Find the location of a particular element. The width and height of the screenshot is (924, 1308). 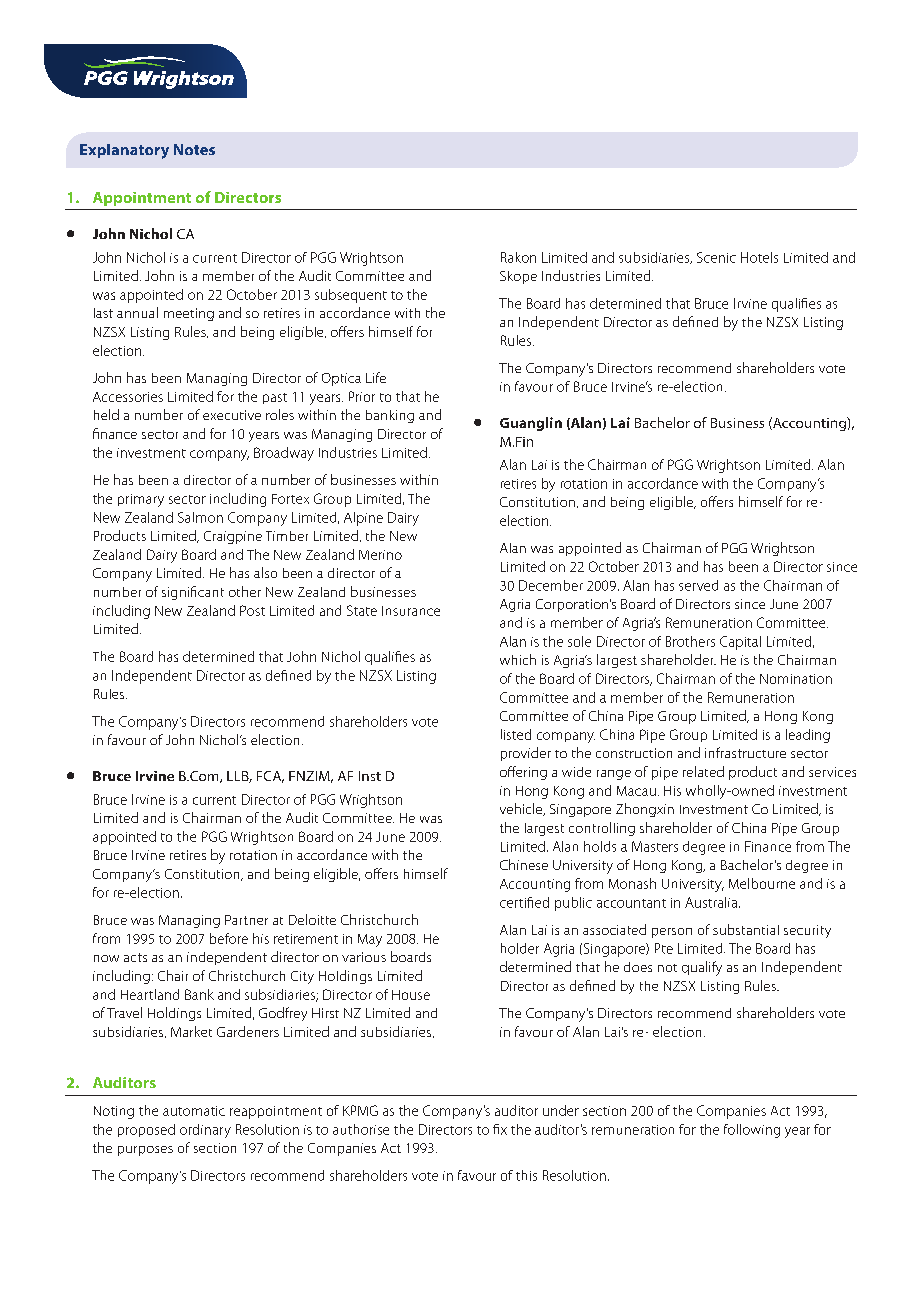

Notes is located at coordinates (194, 149).
